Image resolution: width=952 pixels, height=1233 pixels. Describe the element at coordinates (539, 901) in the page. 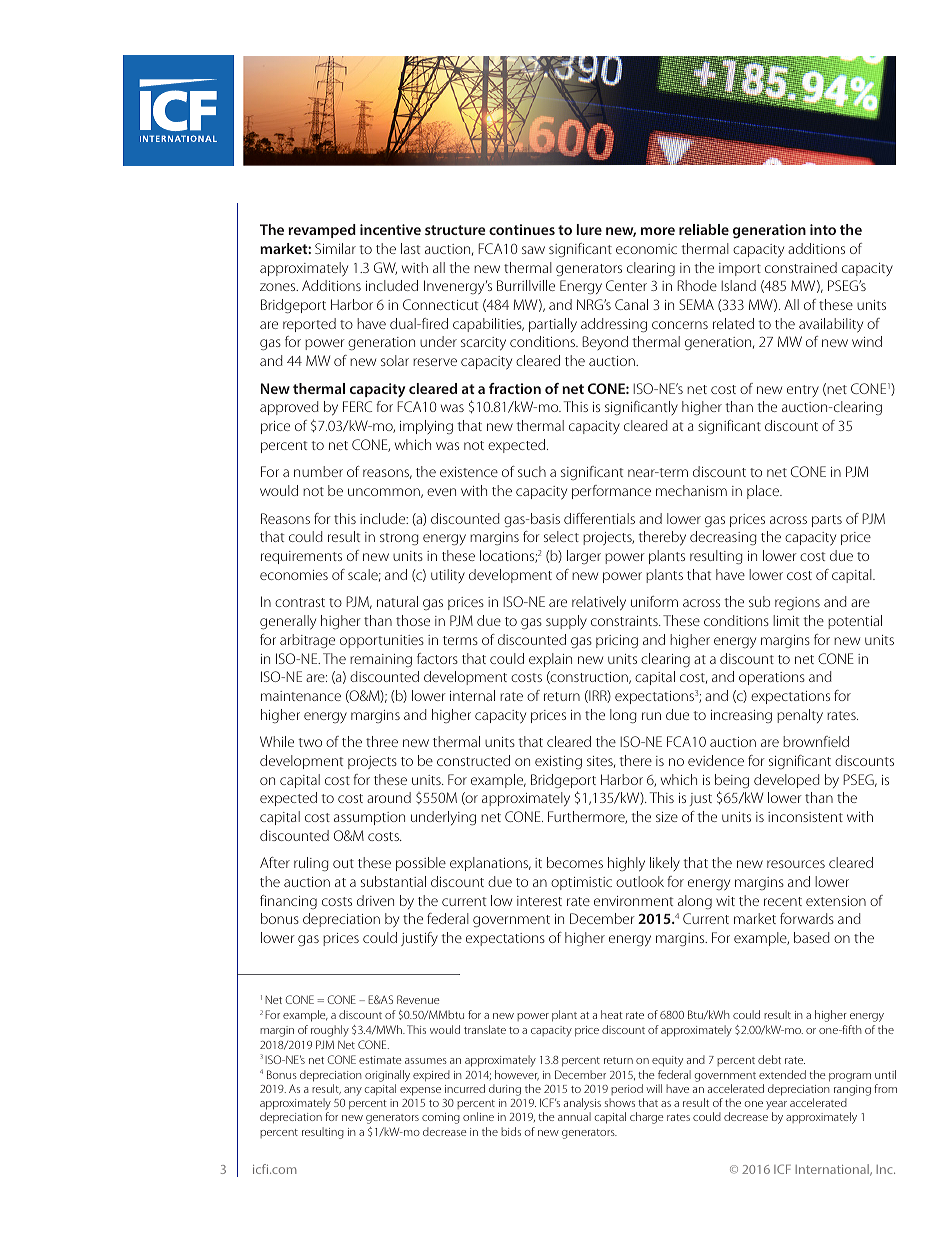

I see `interest` at that location.
